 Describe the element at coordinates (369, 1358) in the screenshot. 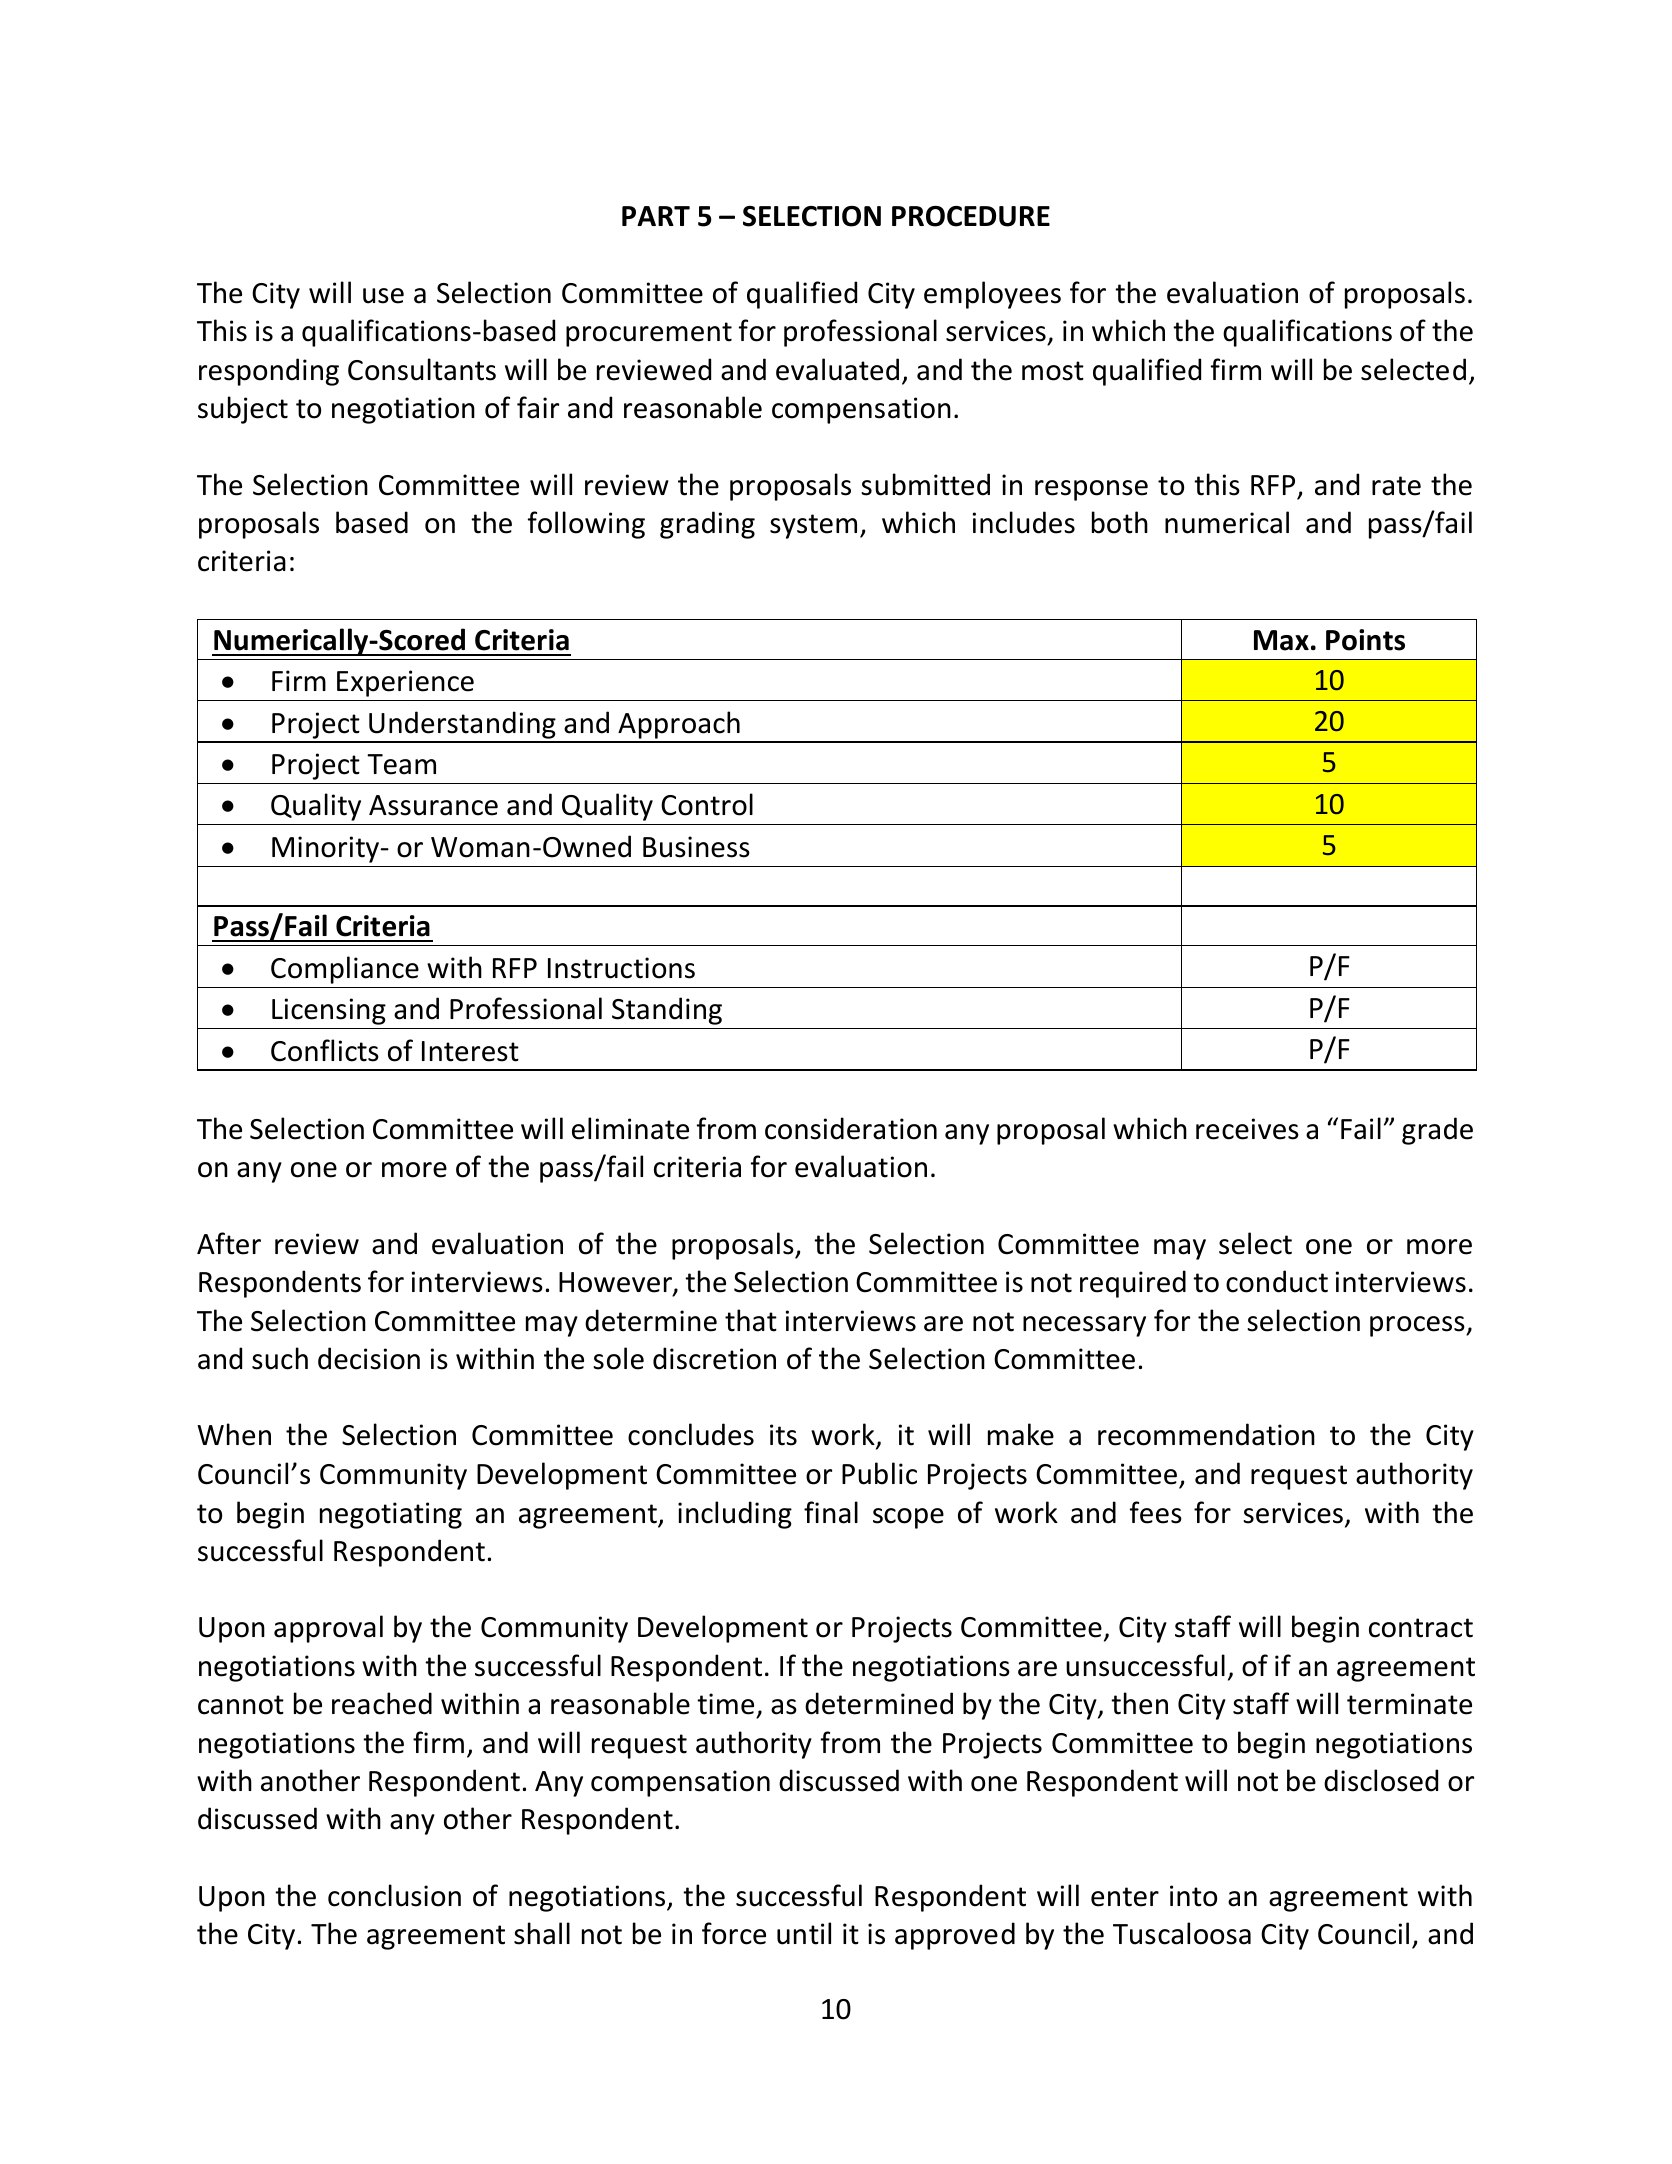

I see `decision` at that location.
